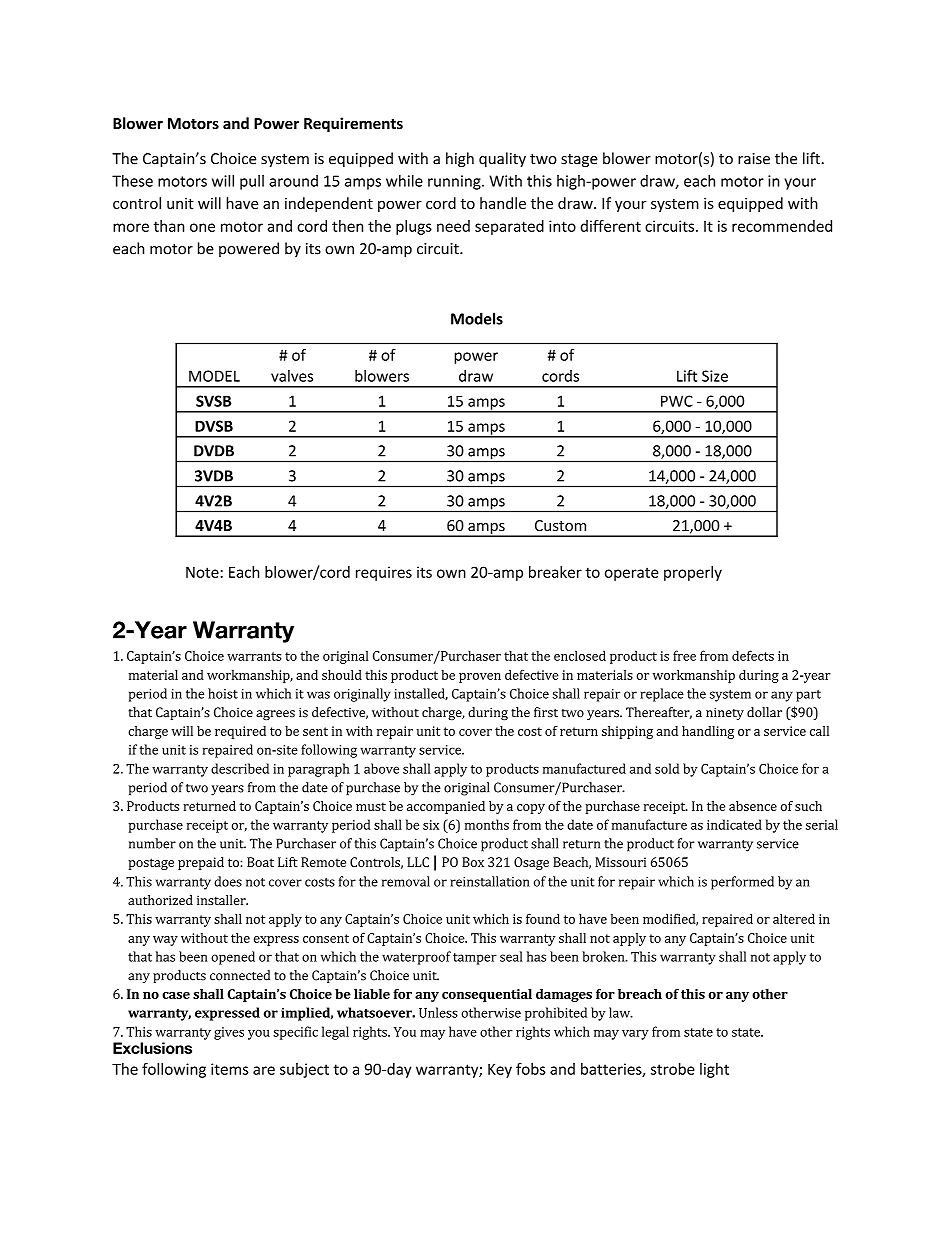 This image has height=1233, width=952. I want to click on gives, so click(229, 1033).
